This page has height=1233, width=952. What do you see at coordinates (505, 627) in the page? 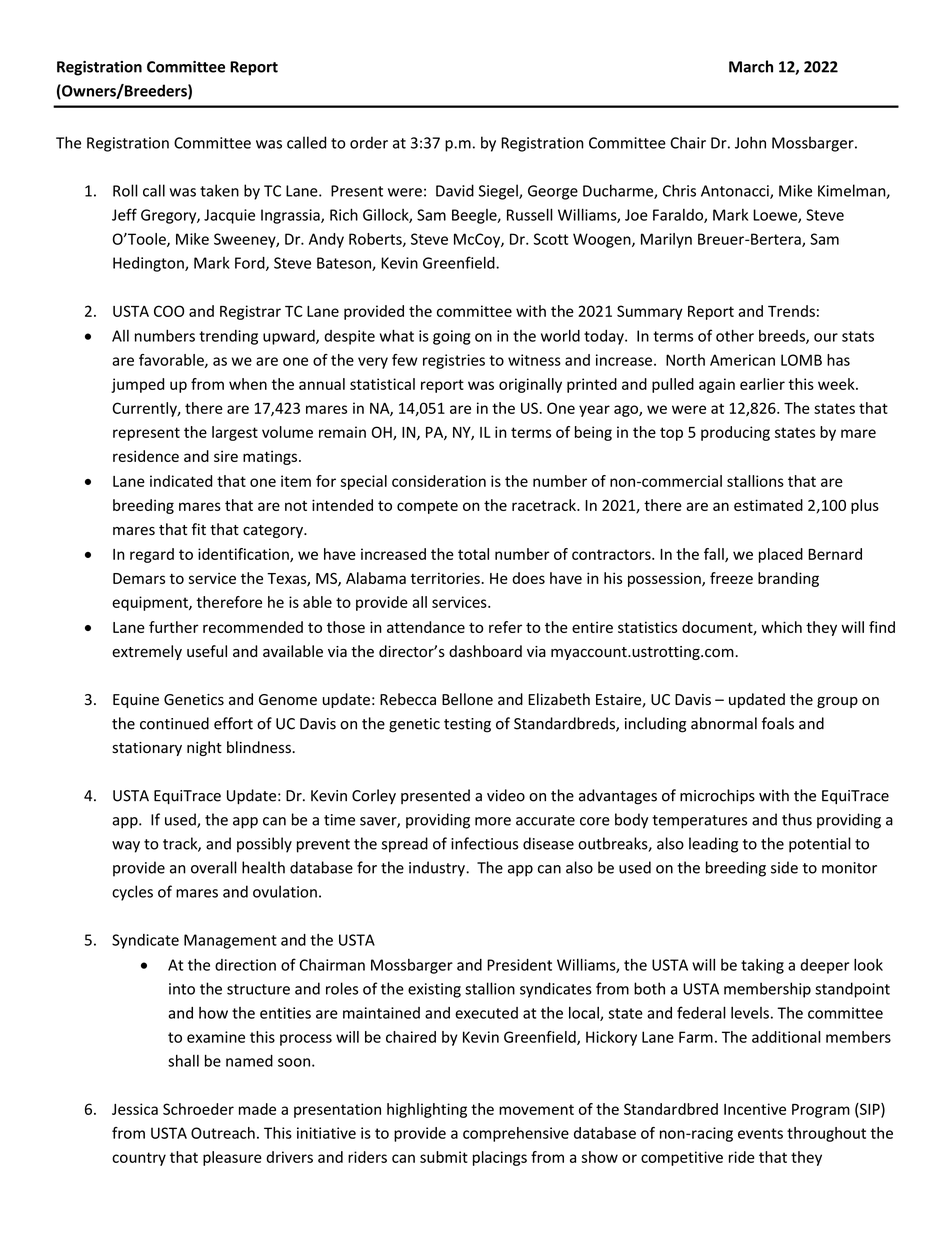
I see `refer` at bounding box center [505, 627].
